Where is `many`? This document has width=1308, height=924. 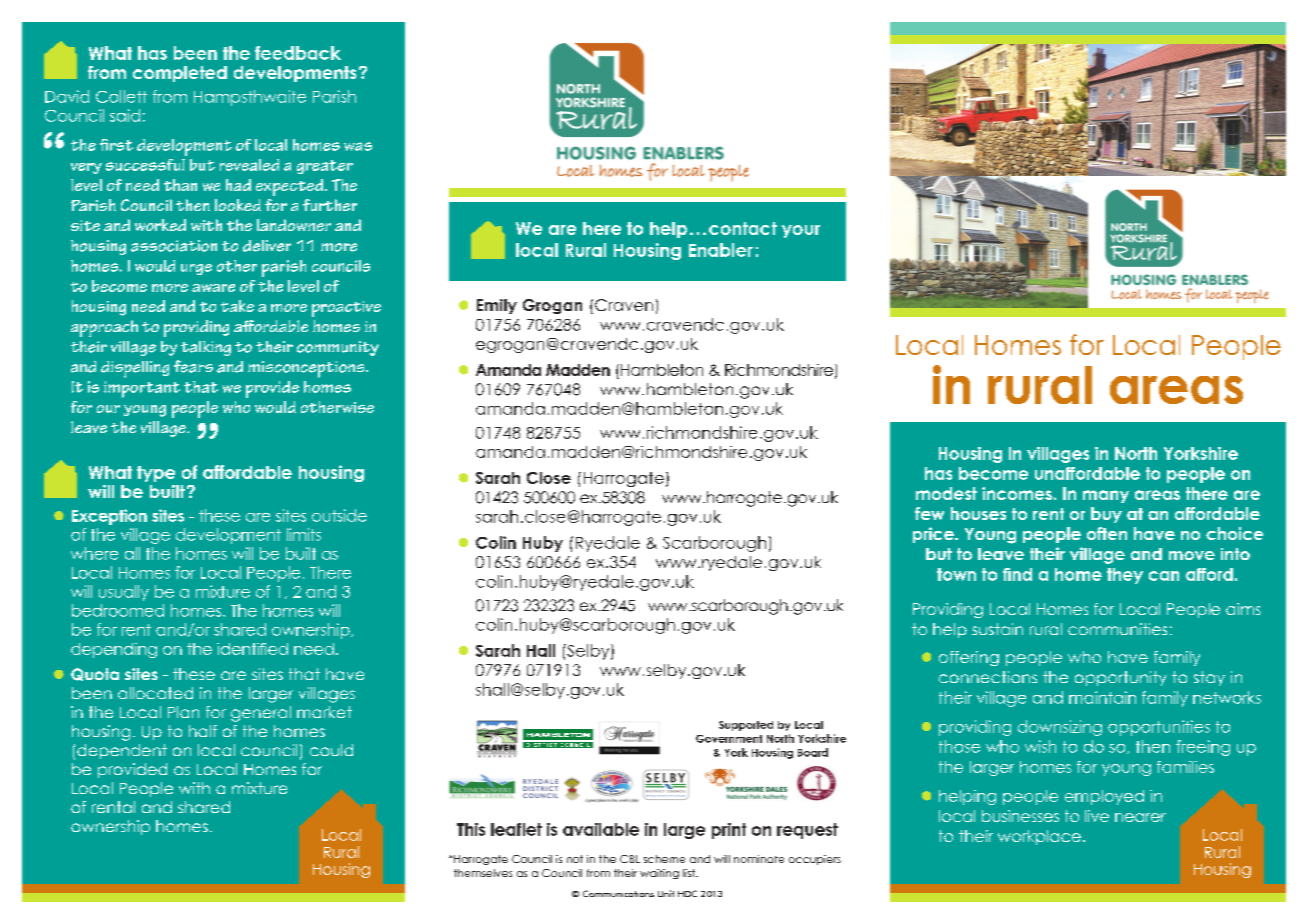 many is located at coordinates (1106, 496).
